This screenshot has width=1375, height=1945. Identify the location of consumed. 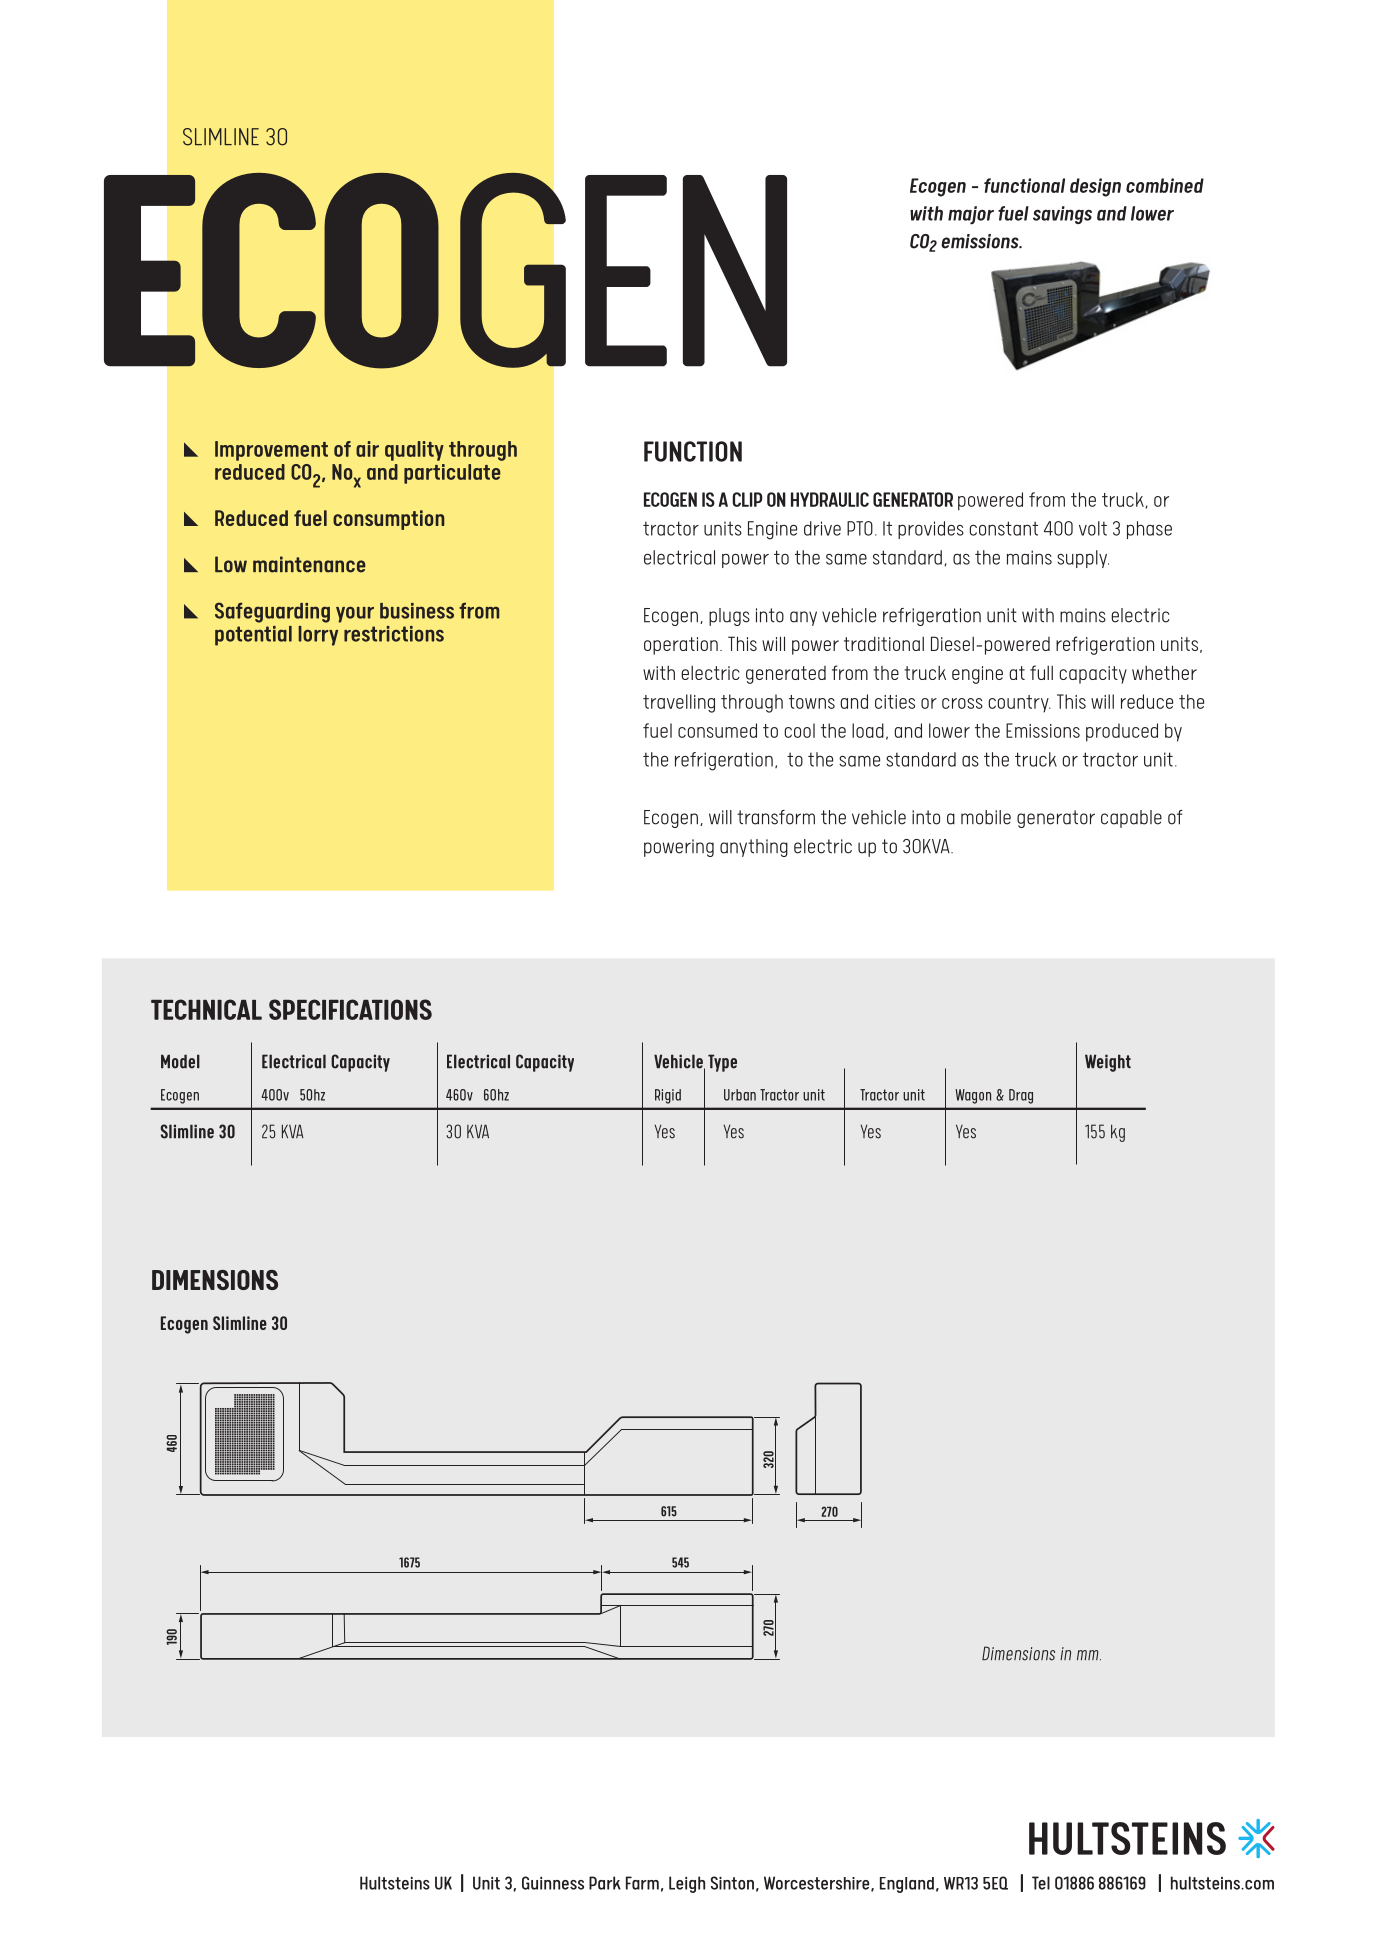
(717, 730).
